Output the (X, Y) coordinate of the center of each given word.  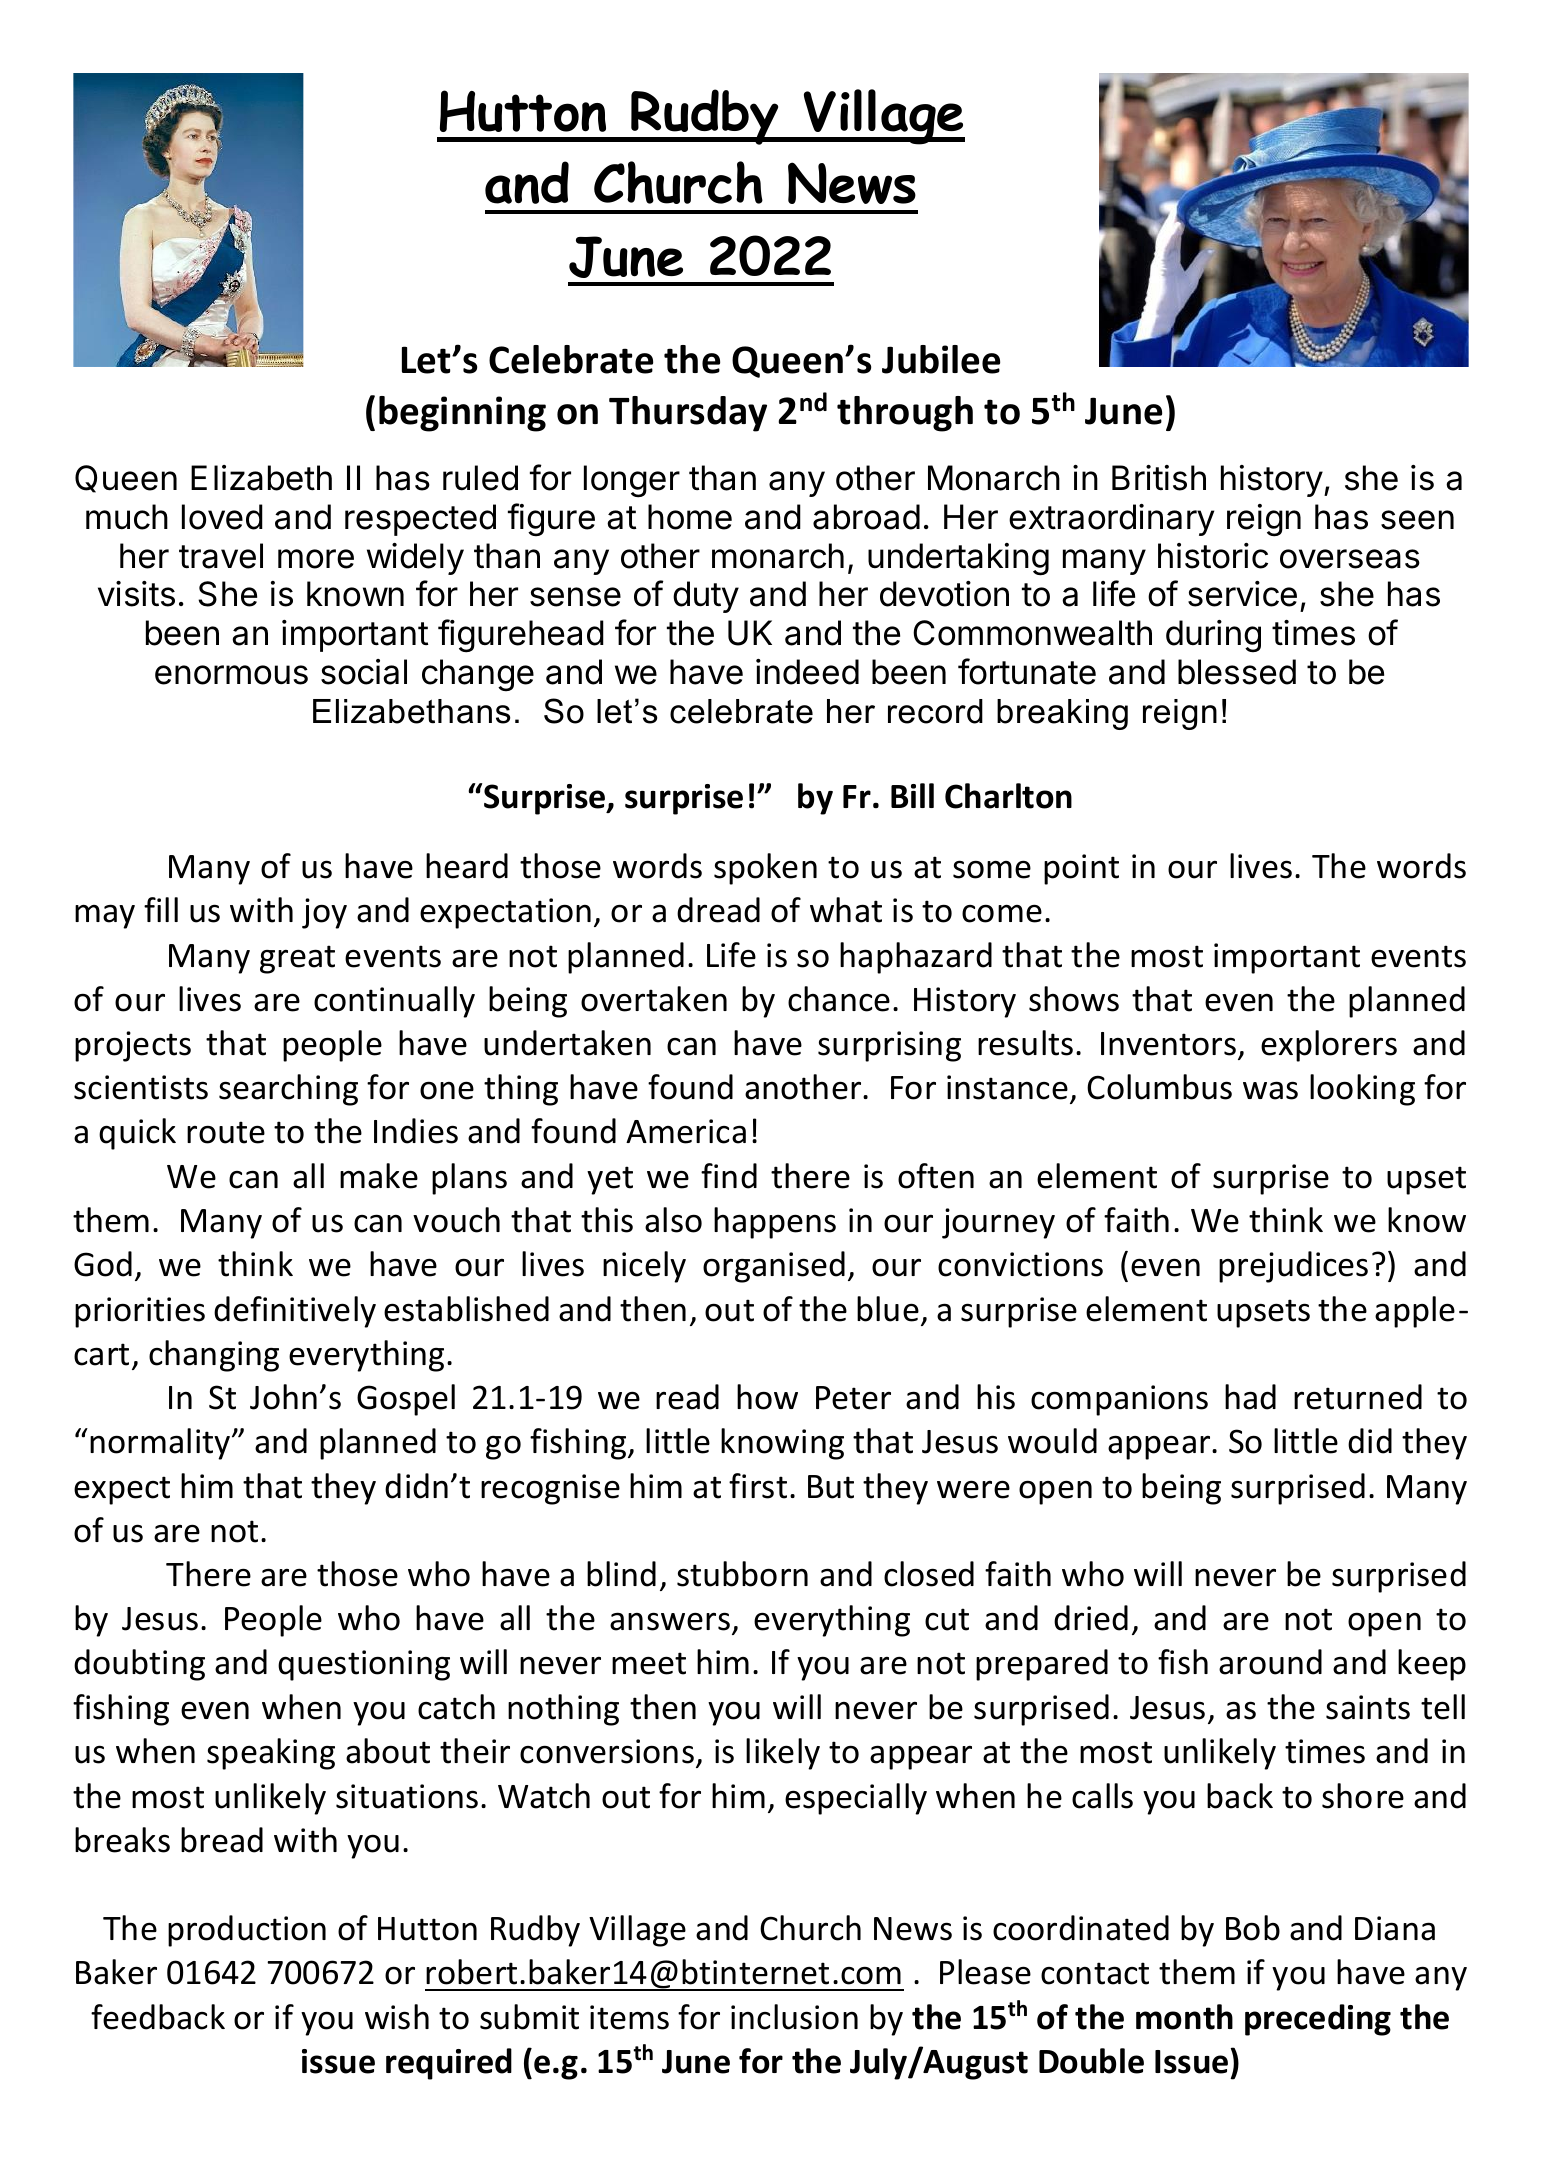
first (758, 1486)
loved (222, 517)
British (1159, 478)
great (297, 959)
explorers (1329, 1046)
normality (161, 1444)
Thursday (688, 414)
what (846, 910)
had (1250, 1397)
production (247, 1931)
